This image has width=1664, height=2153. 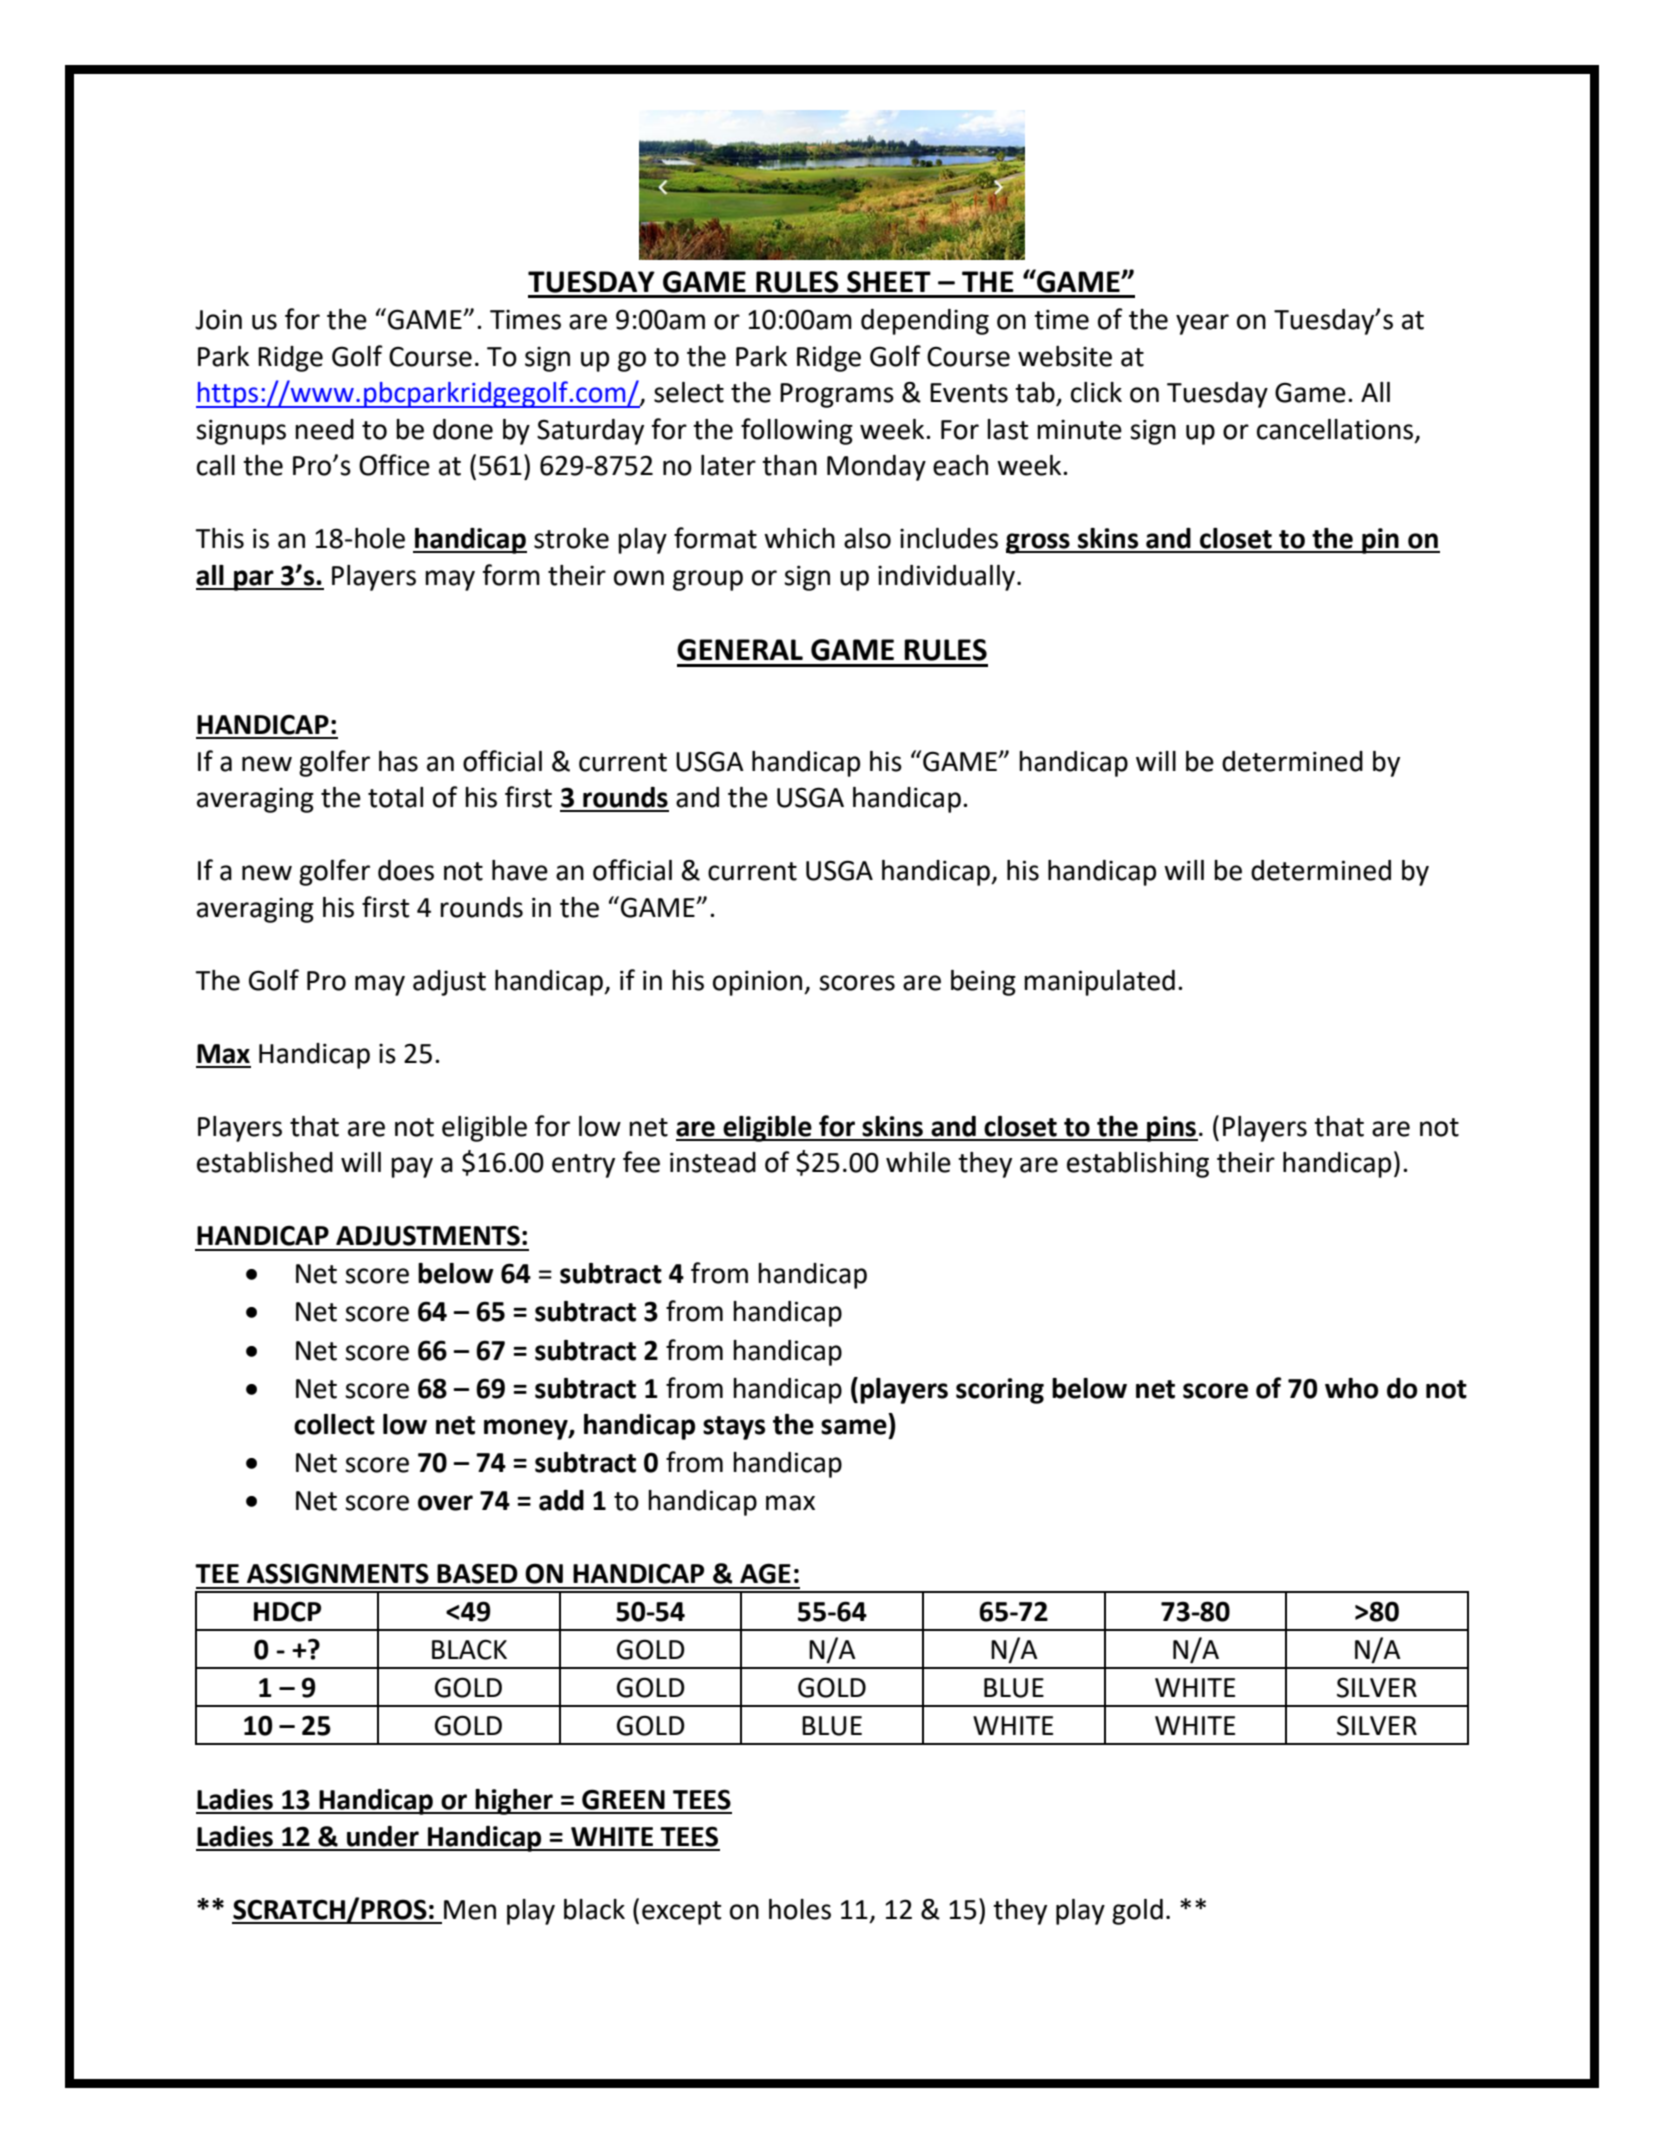 What do you see at coordinates (398, 761) in the image?
I see `has` at bounding box center [398, 761].
